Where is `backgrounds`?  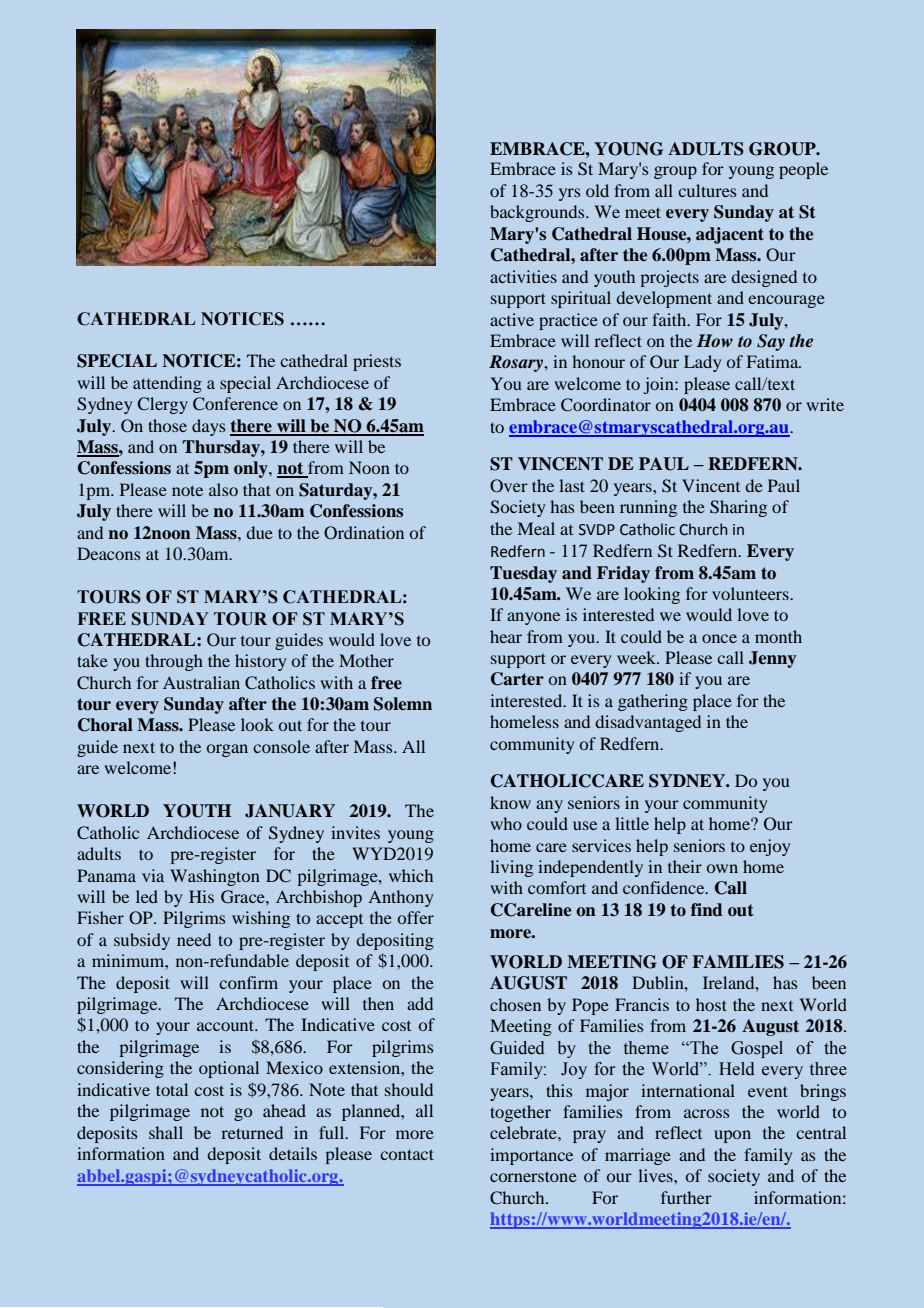
backgrounds is located at coordinates (538, 213).
